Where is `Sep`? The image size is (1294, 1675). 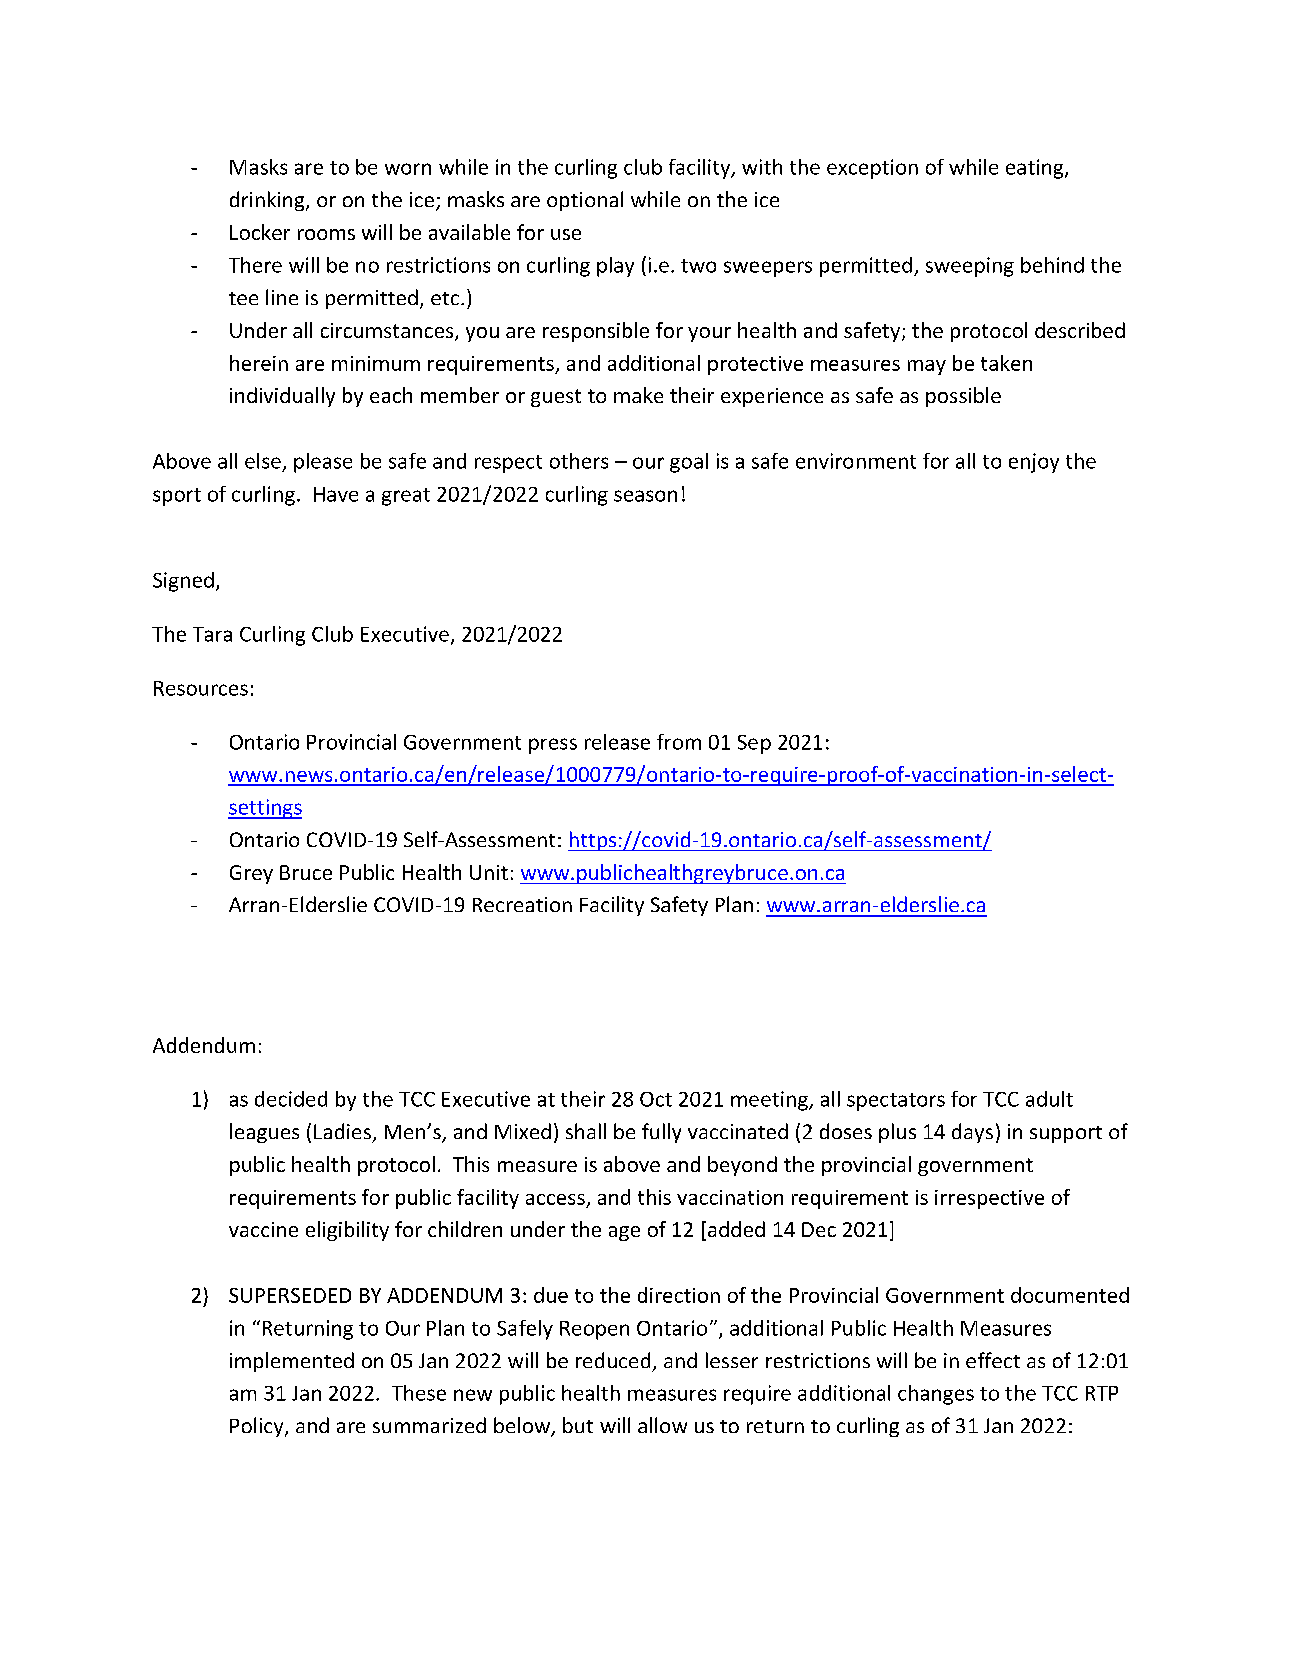 Sep is located at coordinates (754, 744).
